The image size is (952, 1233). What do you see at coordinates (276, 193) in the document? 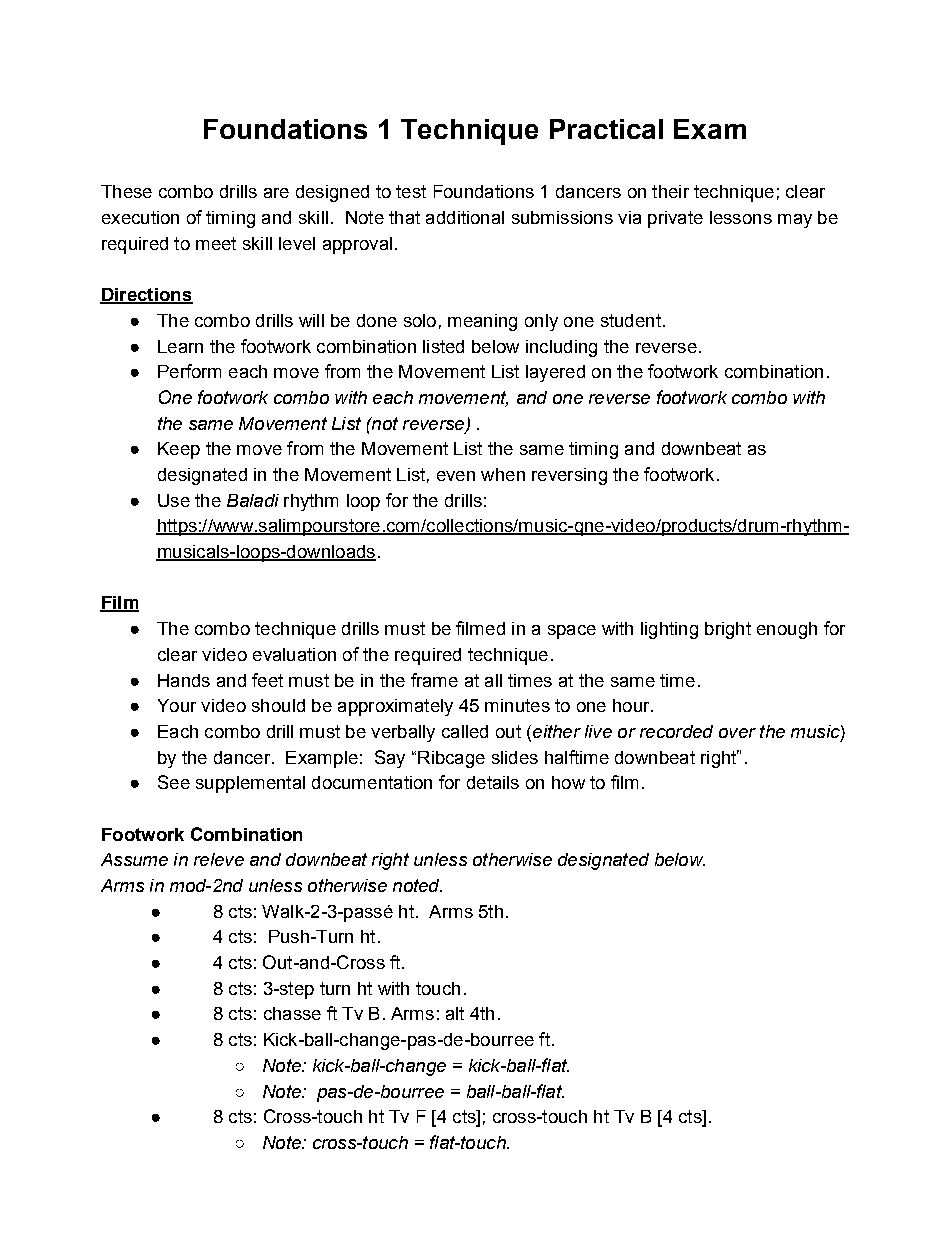
I see `are` at bounding box center [276, 193].
